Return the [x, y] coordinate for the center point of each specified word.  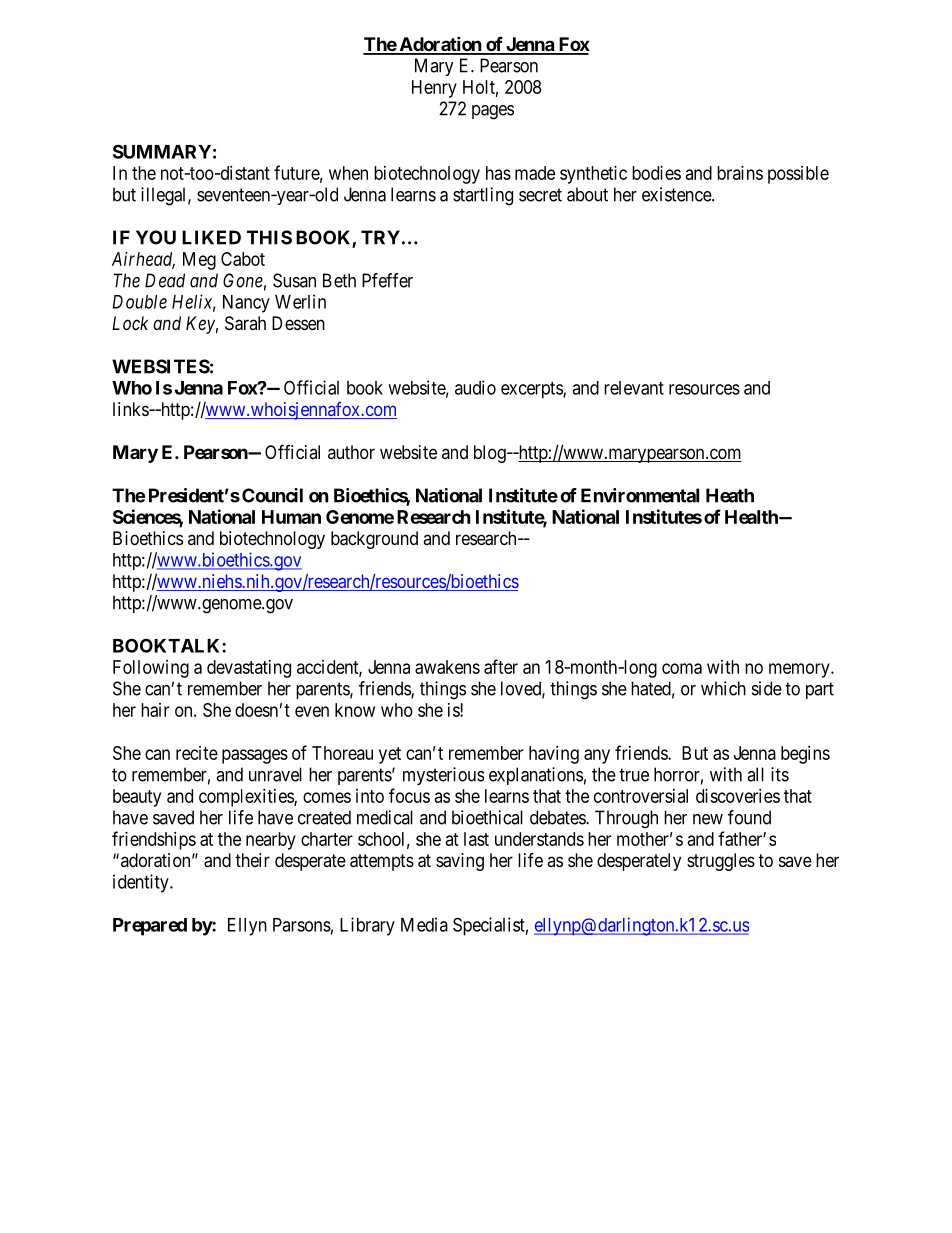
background [374, 540]
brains [740, 173]
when [348, 173]
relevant [634, 388]
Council [272, 495]
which [723, 688]
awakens [447, 667]
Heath [730, 495]
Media [424, 924]
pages [493, 112]
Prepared [150, 927]
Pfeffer [387, 280]
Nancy [246, 304]
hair [155, 710]
